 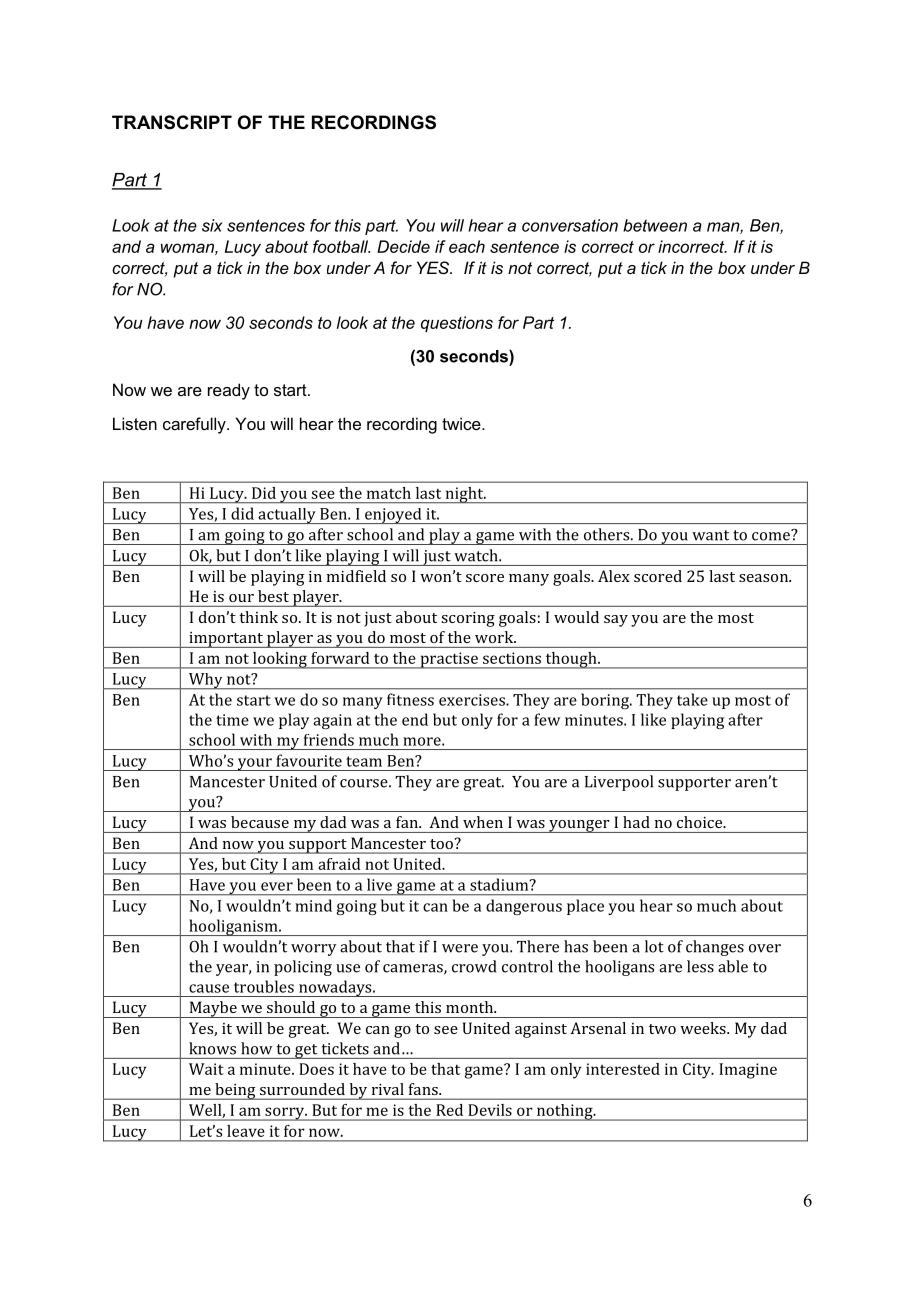 What do you see at coordinates (655, 225) in the page?
I see `between` at bounding box center [655, 225].
